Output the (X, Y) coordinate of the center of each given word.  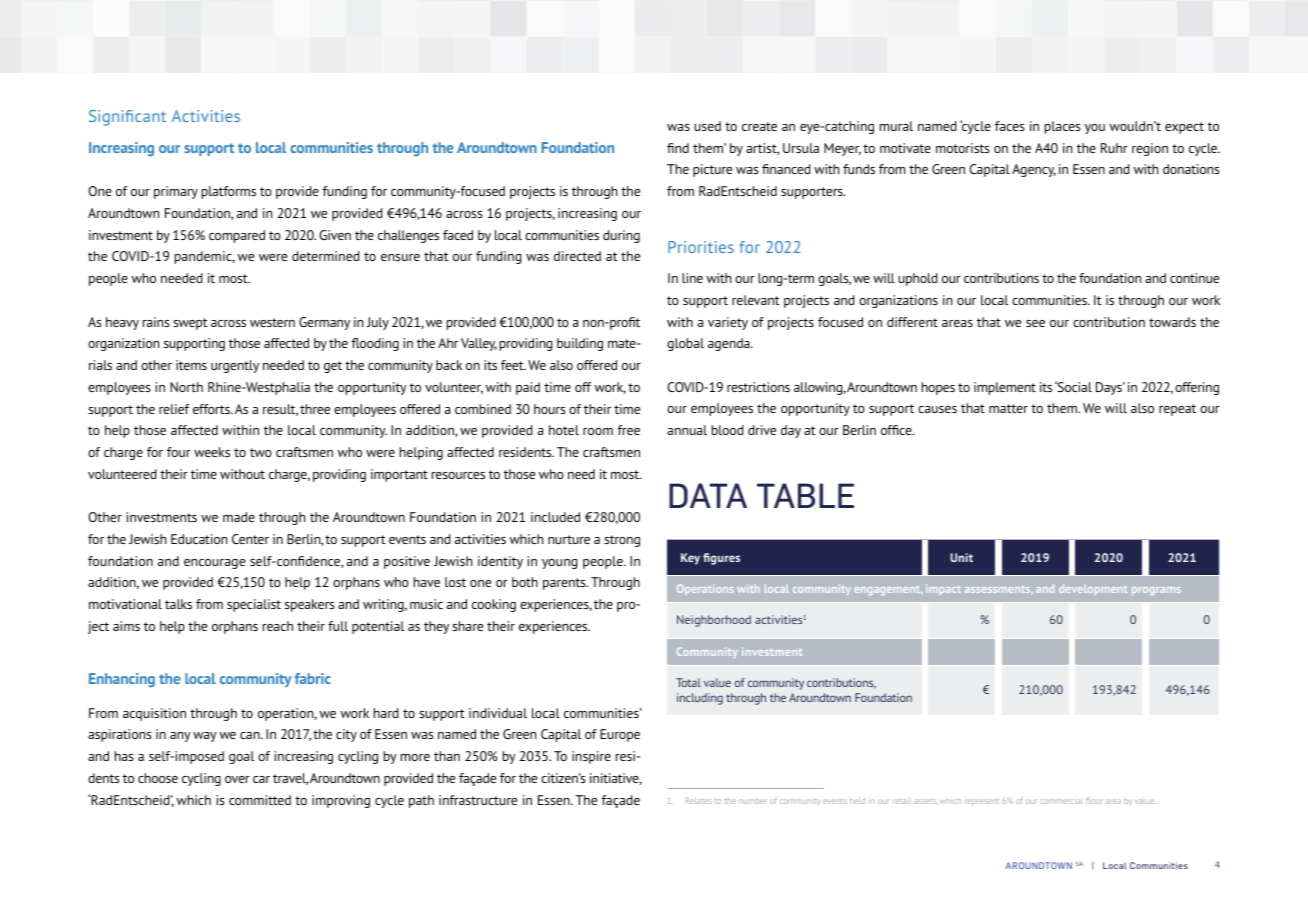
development (1093, 590)
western (272, 322)
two (261, 452)
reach (278, 626)
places (1063, 127)
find (678, 148)
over (237, 779)
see (1035, 323)
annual (687, 430)
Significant (127, 118)
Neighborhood (714, 621)
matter (1008, 408)
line (692, 278)
